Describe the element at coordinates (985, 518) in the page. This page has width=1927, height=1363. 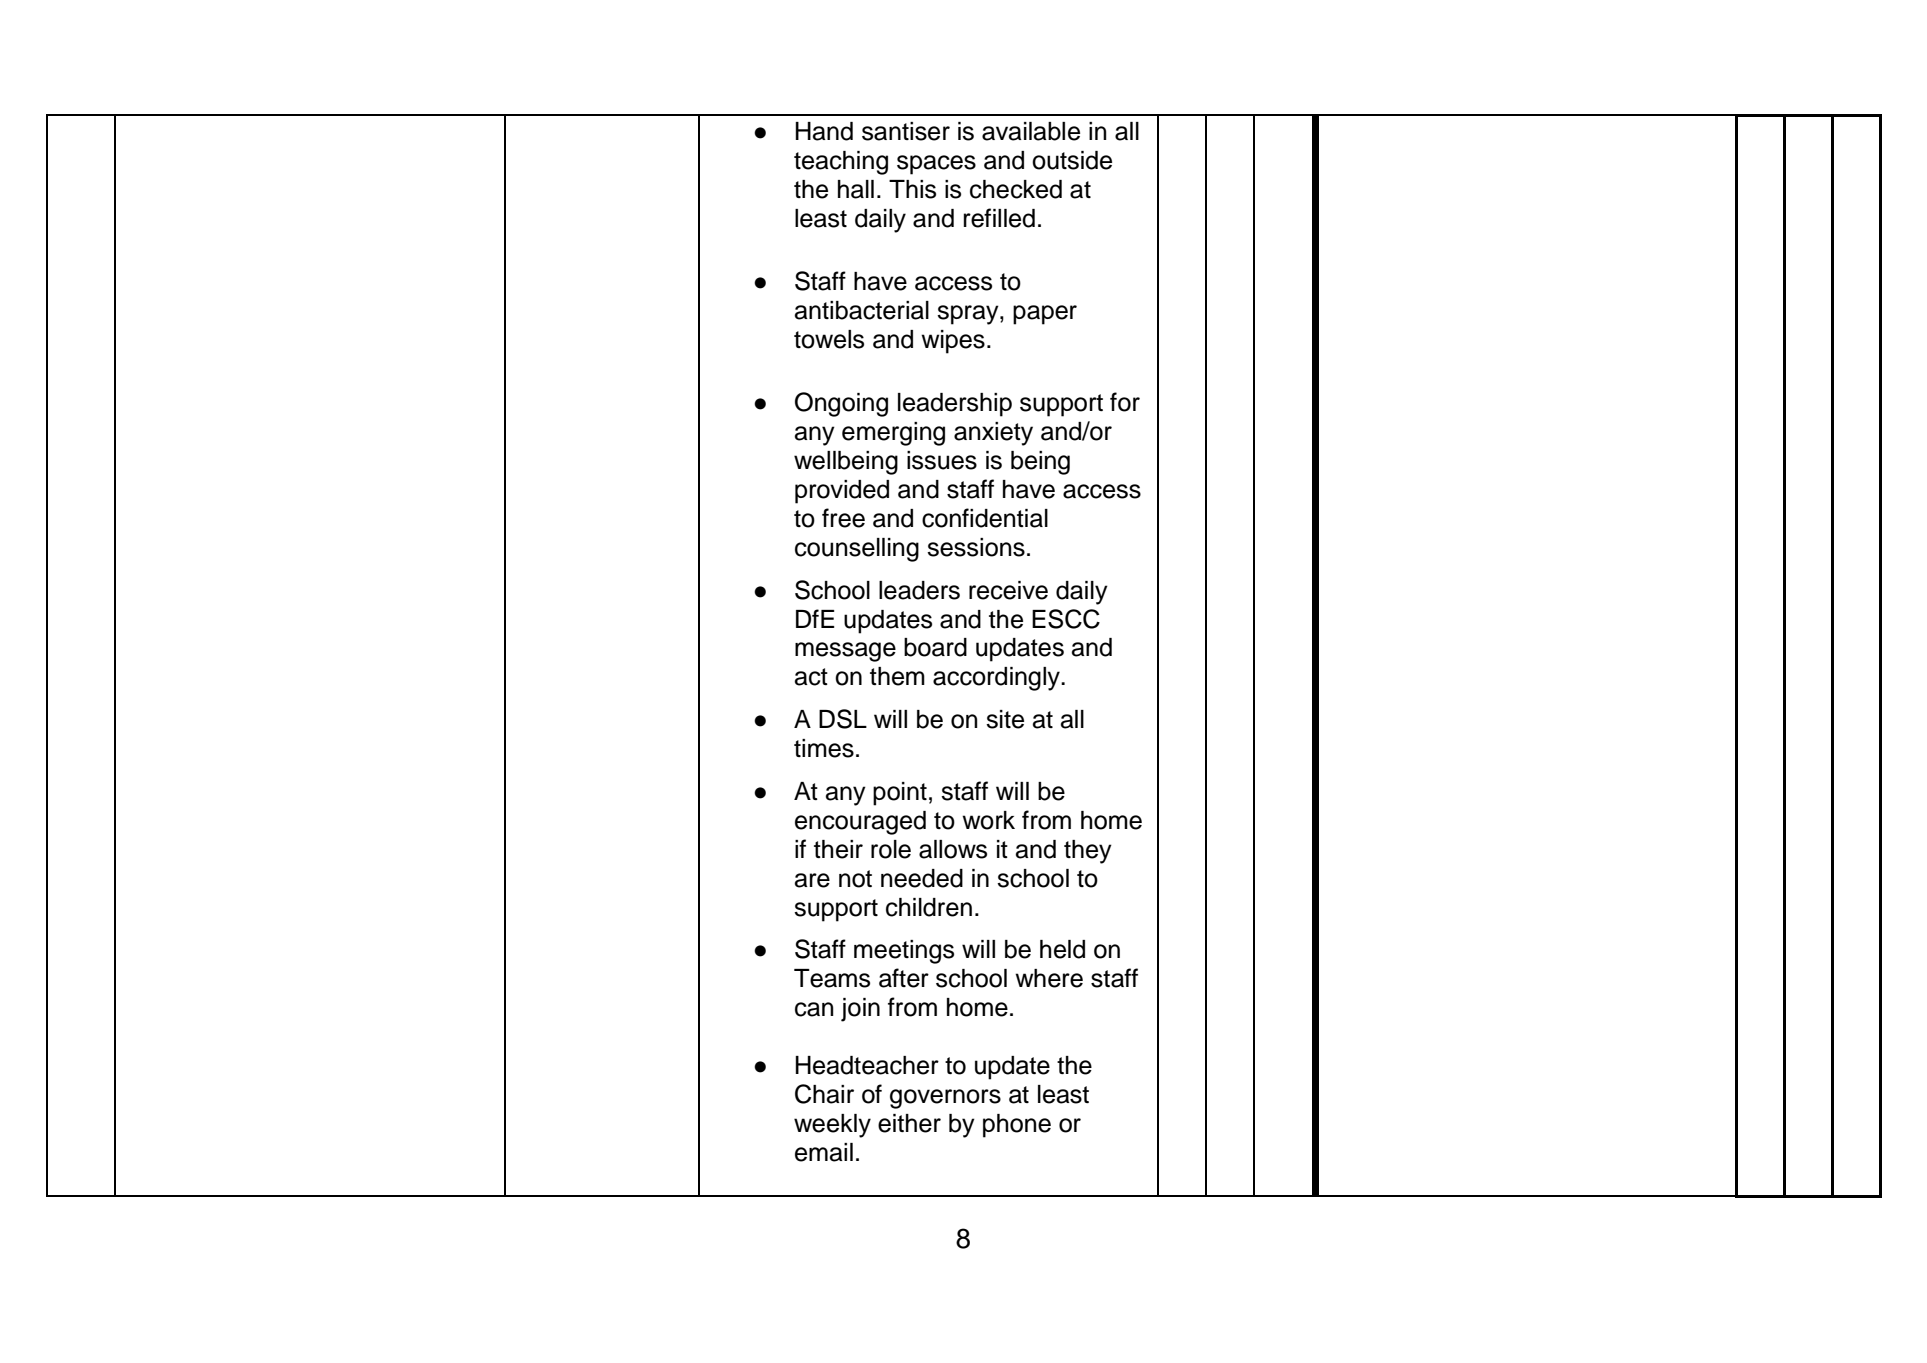
I see `confidential` at that location.
